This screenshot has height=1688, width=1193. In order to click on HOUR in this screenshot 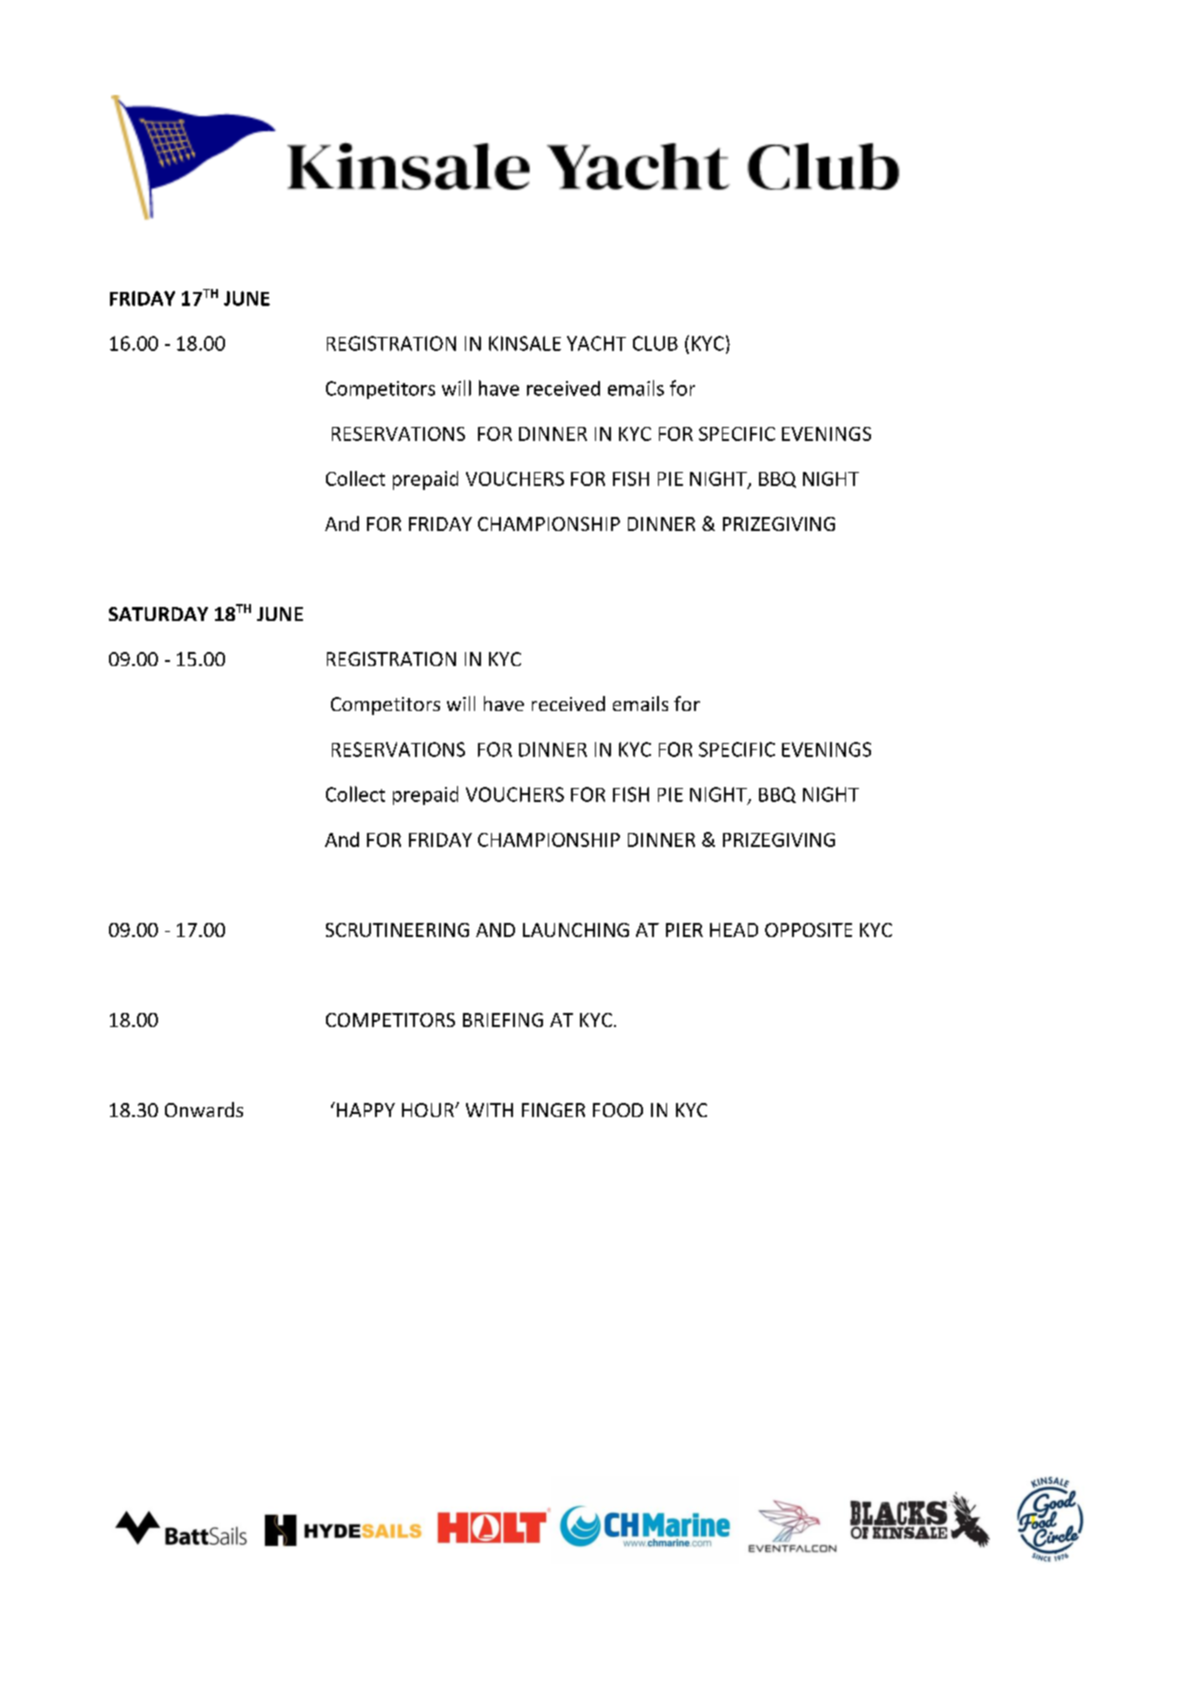, I will do `click(429, 1110)`.
